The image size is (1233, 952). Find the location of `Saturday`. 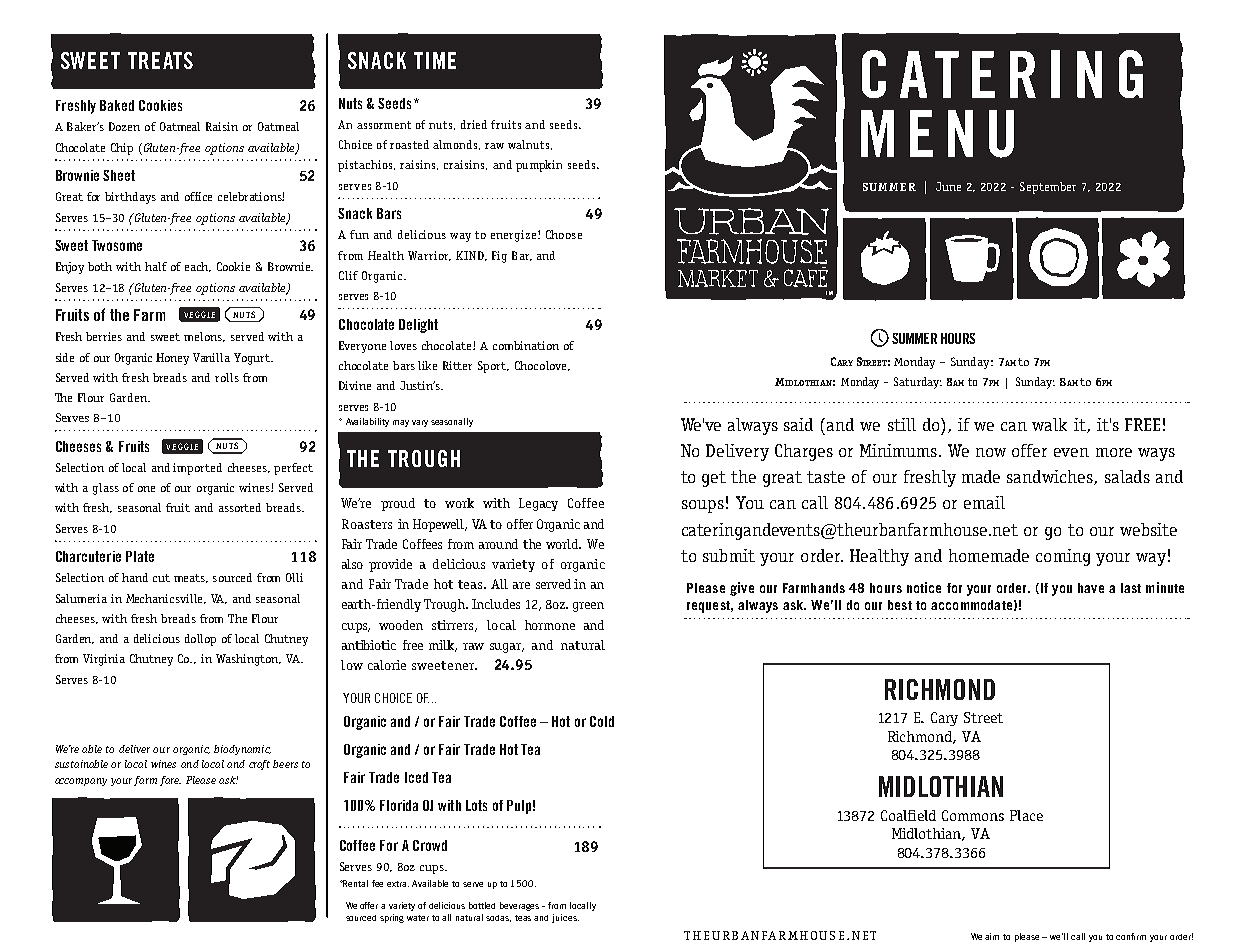

Saturday is located at coordinates (918, 383).
